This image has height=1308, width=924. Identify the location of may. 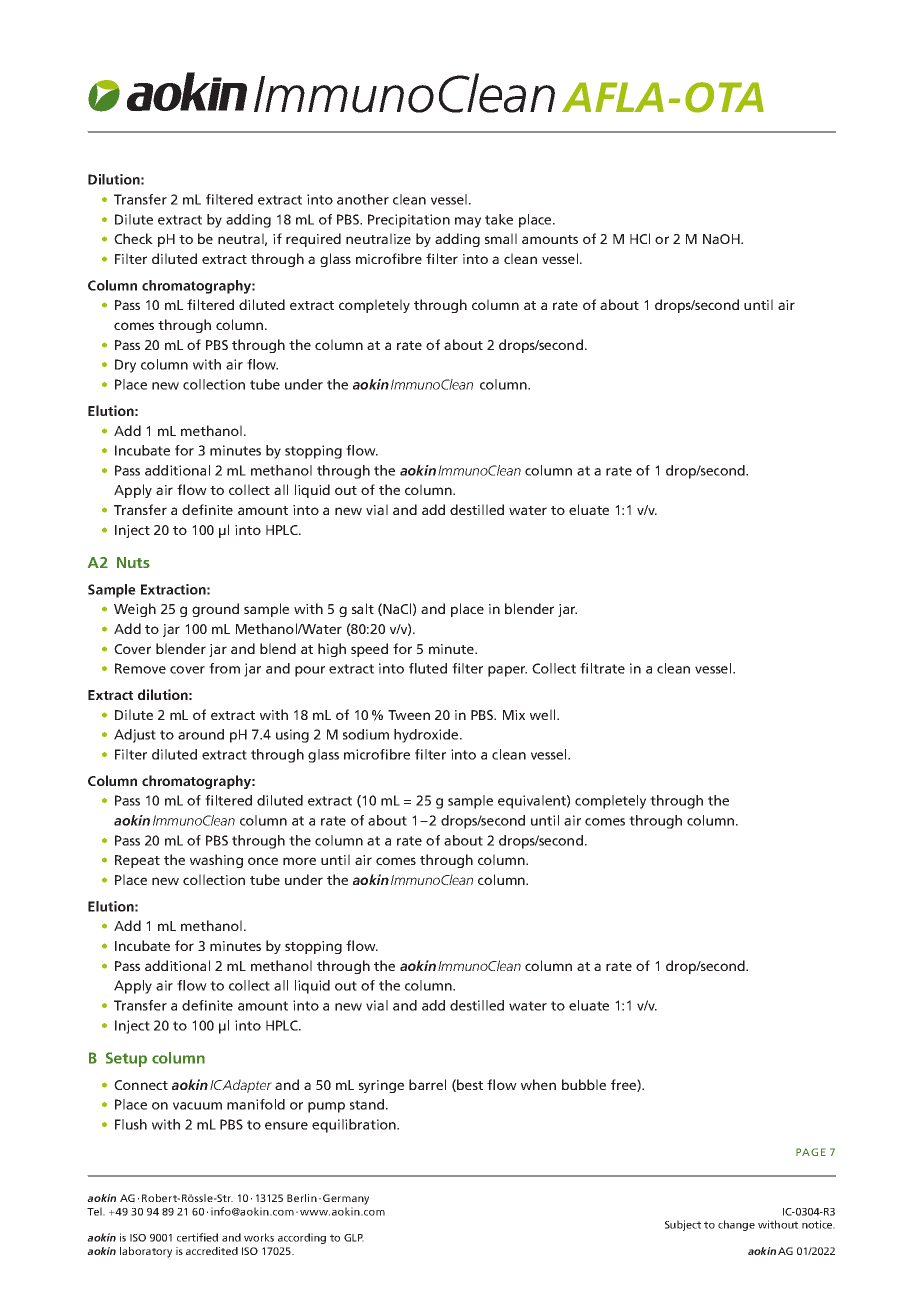
(468, 222).
